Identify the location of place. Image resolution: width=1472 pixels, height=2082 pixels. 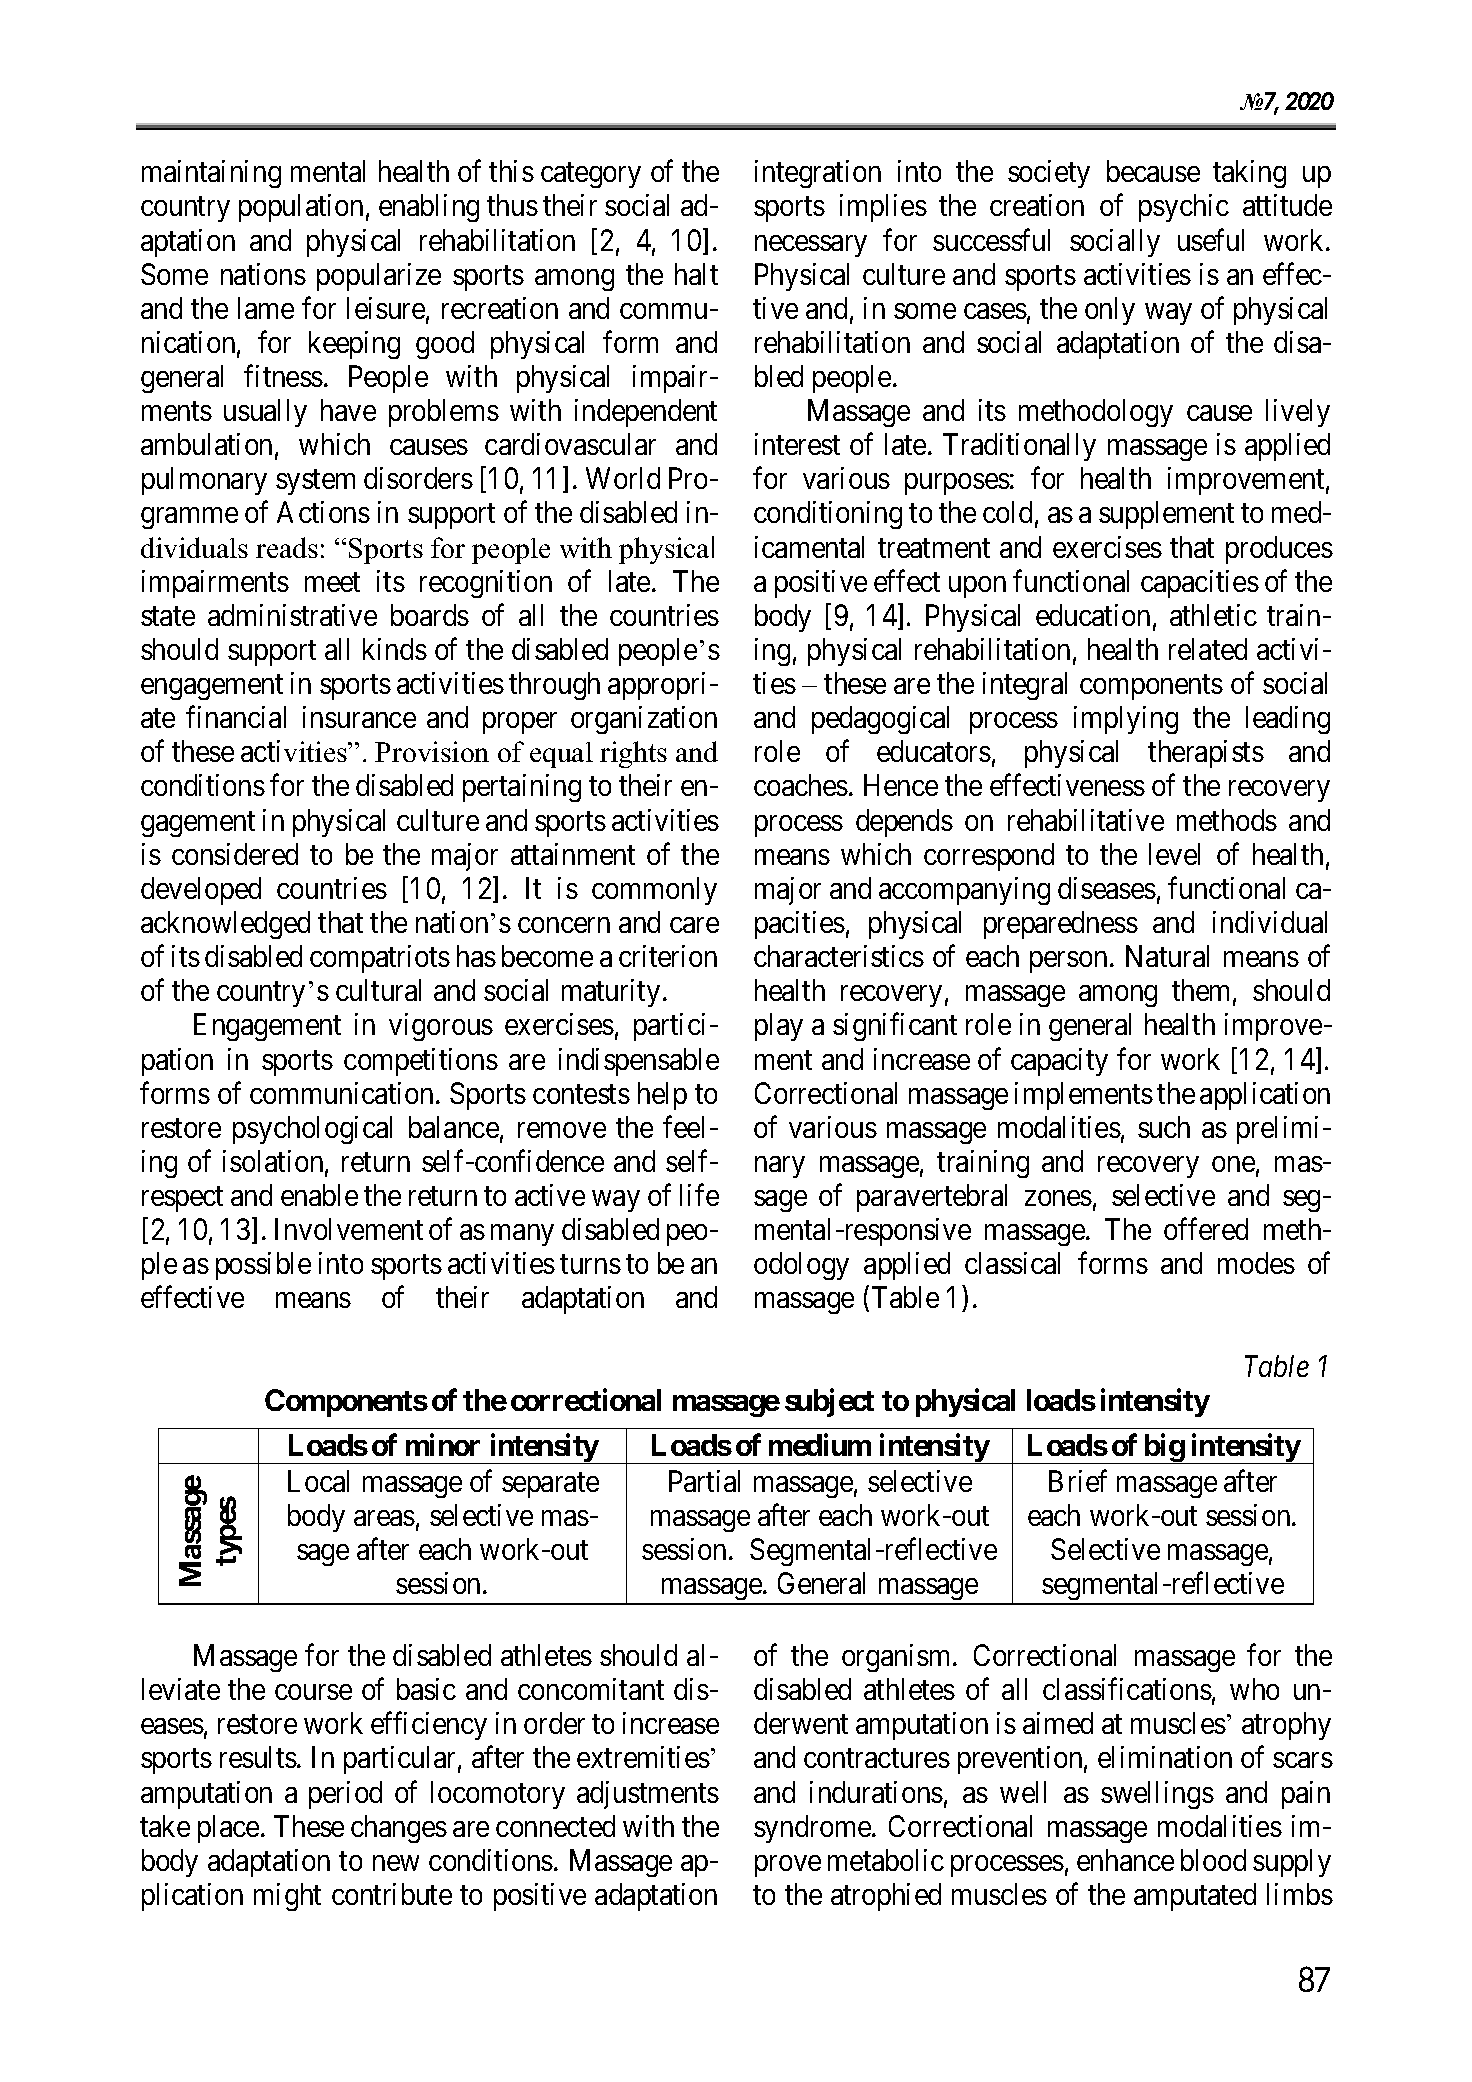
(228, 1829).
